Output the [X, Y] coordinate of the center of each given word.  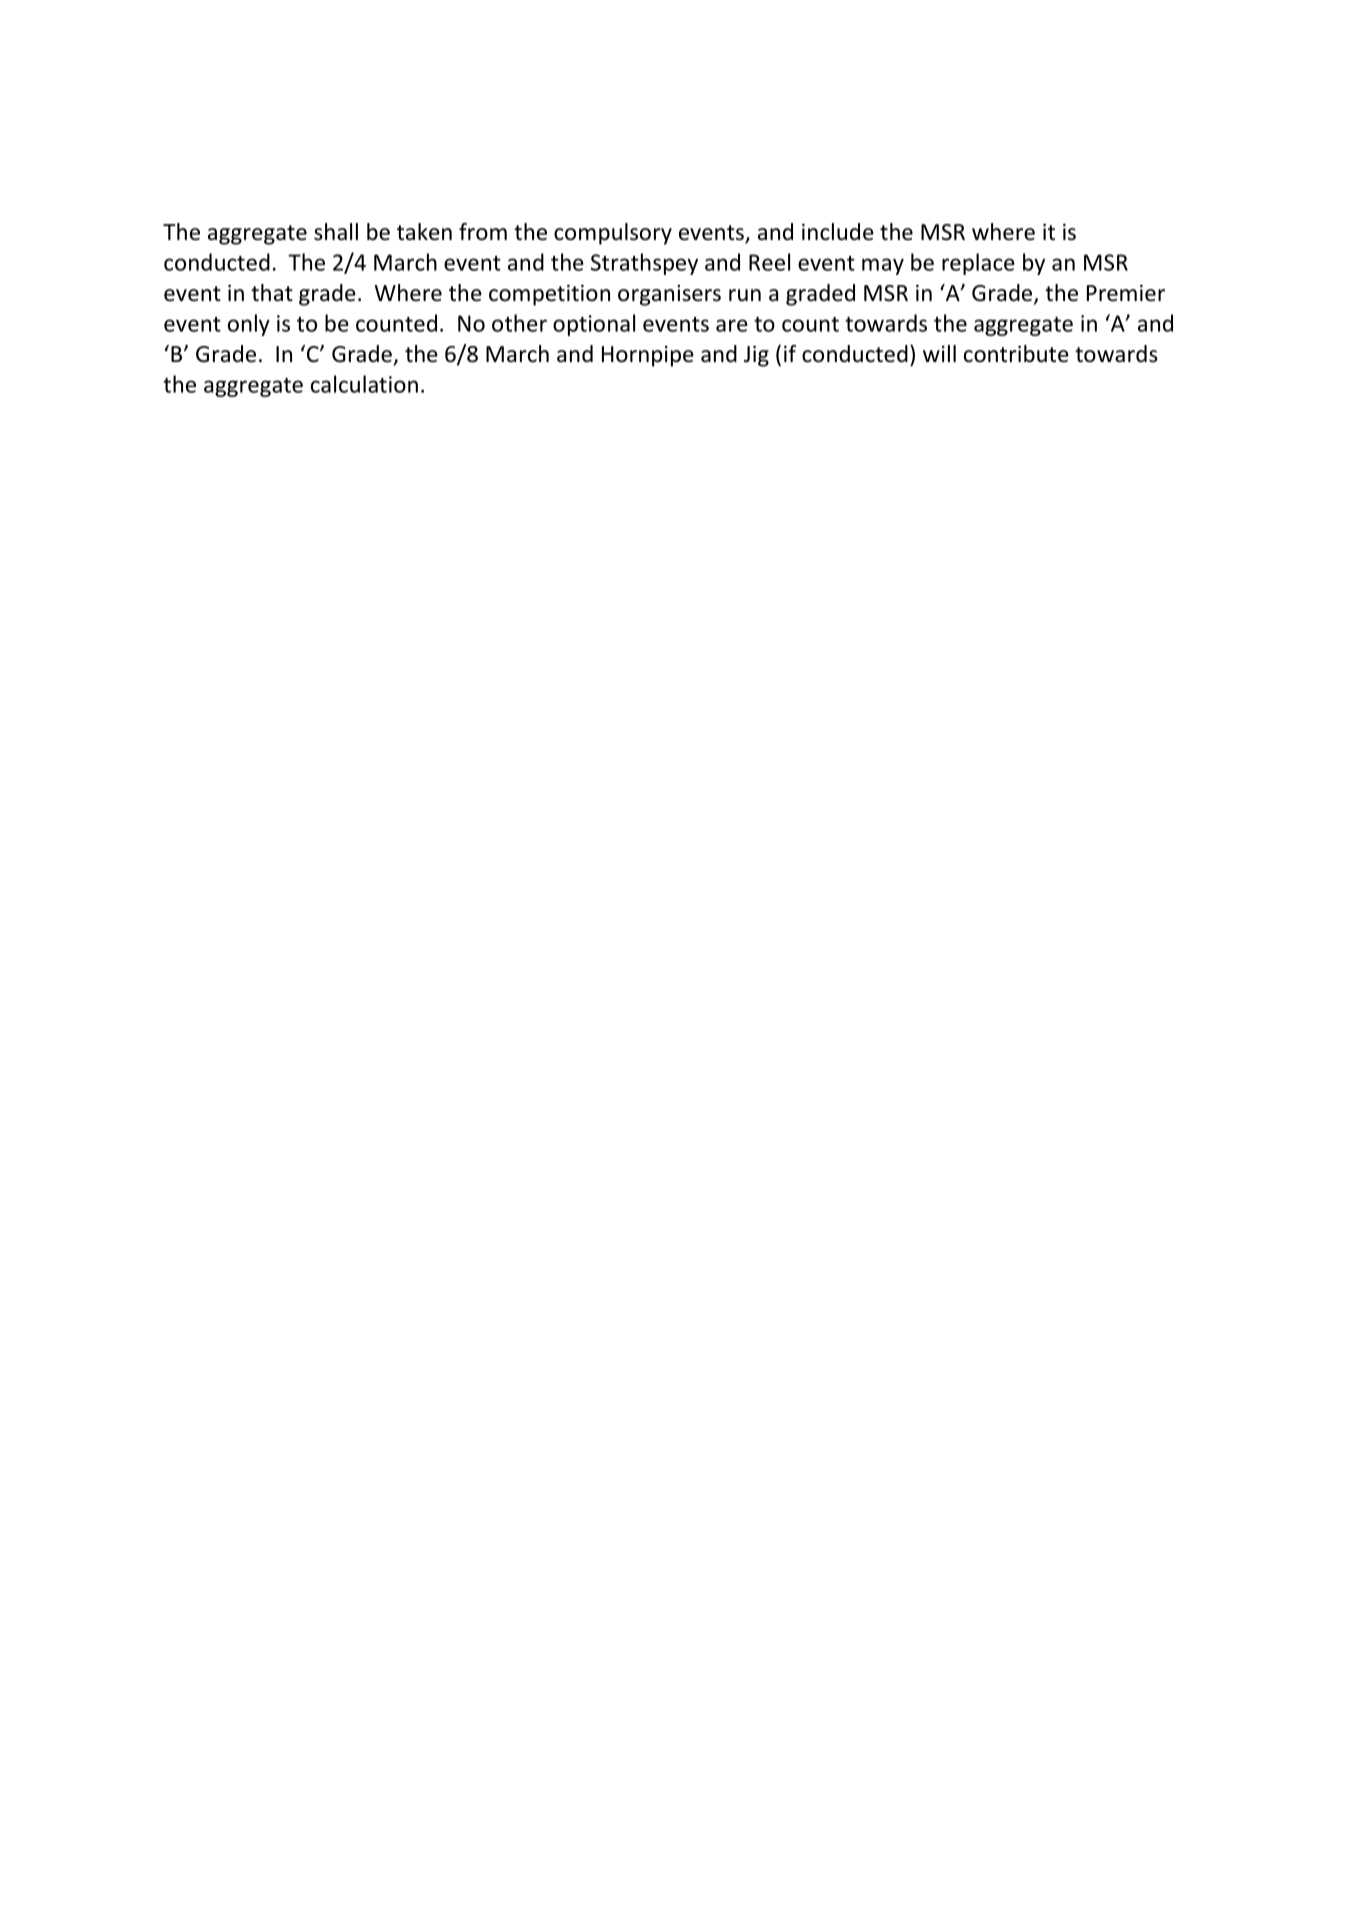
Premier [1126, 293]
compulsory [613, 234]
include [838, 232]
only [249, 325]
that [272, 293]
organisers [669, 295]
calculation [364, 384]
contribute [1016, 354]
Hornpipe [648, 356]
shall [336, 232]
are [732, 325]
